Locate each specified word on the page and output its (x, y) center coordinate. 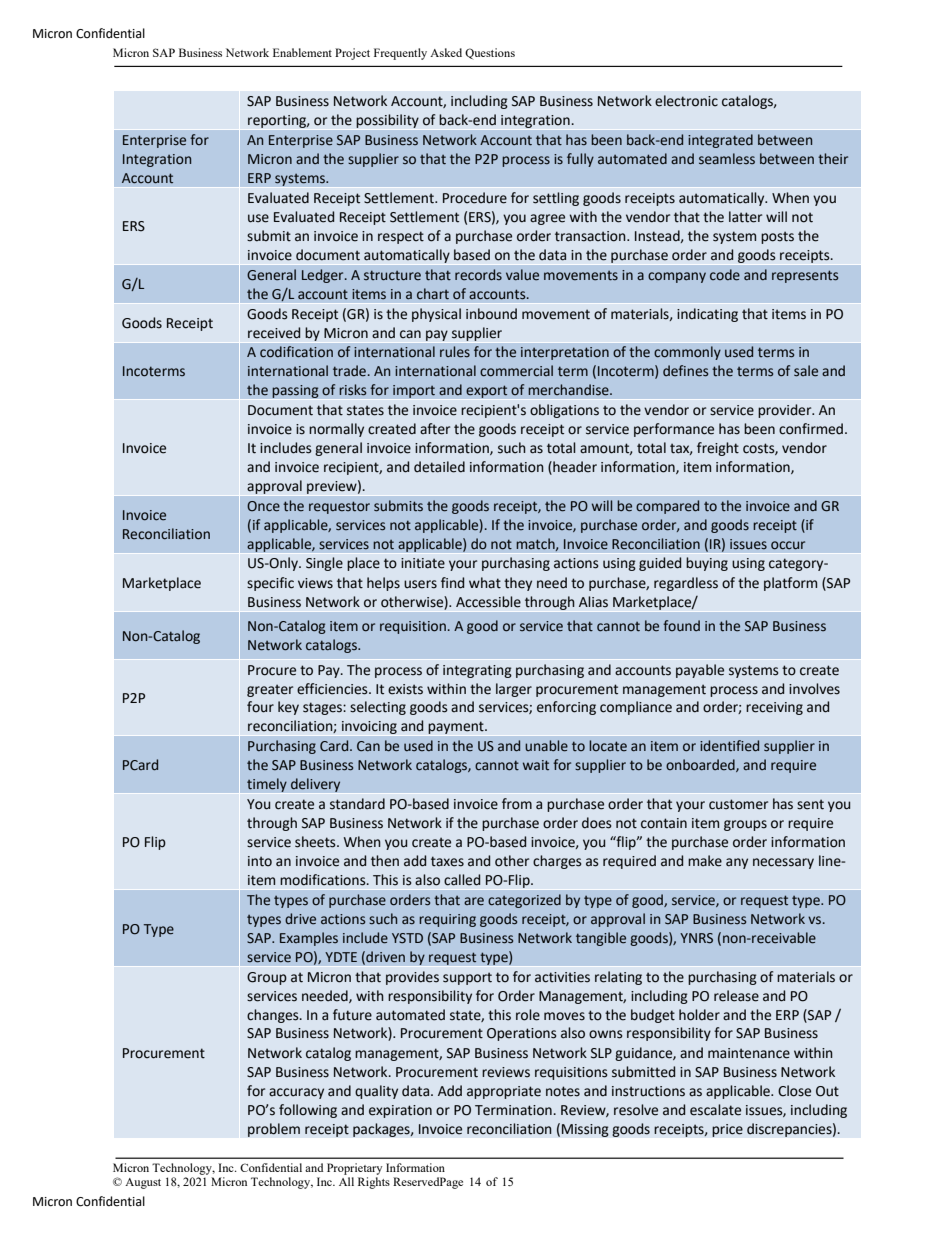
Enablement (302, 52)
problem (274, 1130)
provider (786, 411)
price (727, 1130)
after (435, 429)
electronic (686, 101)
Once (263, 506)
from (517, 804)
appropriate (504, 1092)
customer (738, 804)
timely (267, 785)
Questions (490, 53)
